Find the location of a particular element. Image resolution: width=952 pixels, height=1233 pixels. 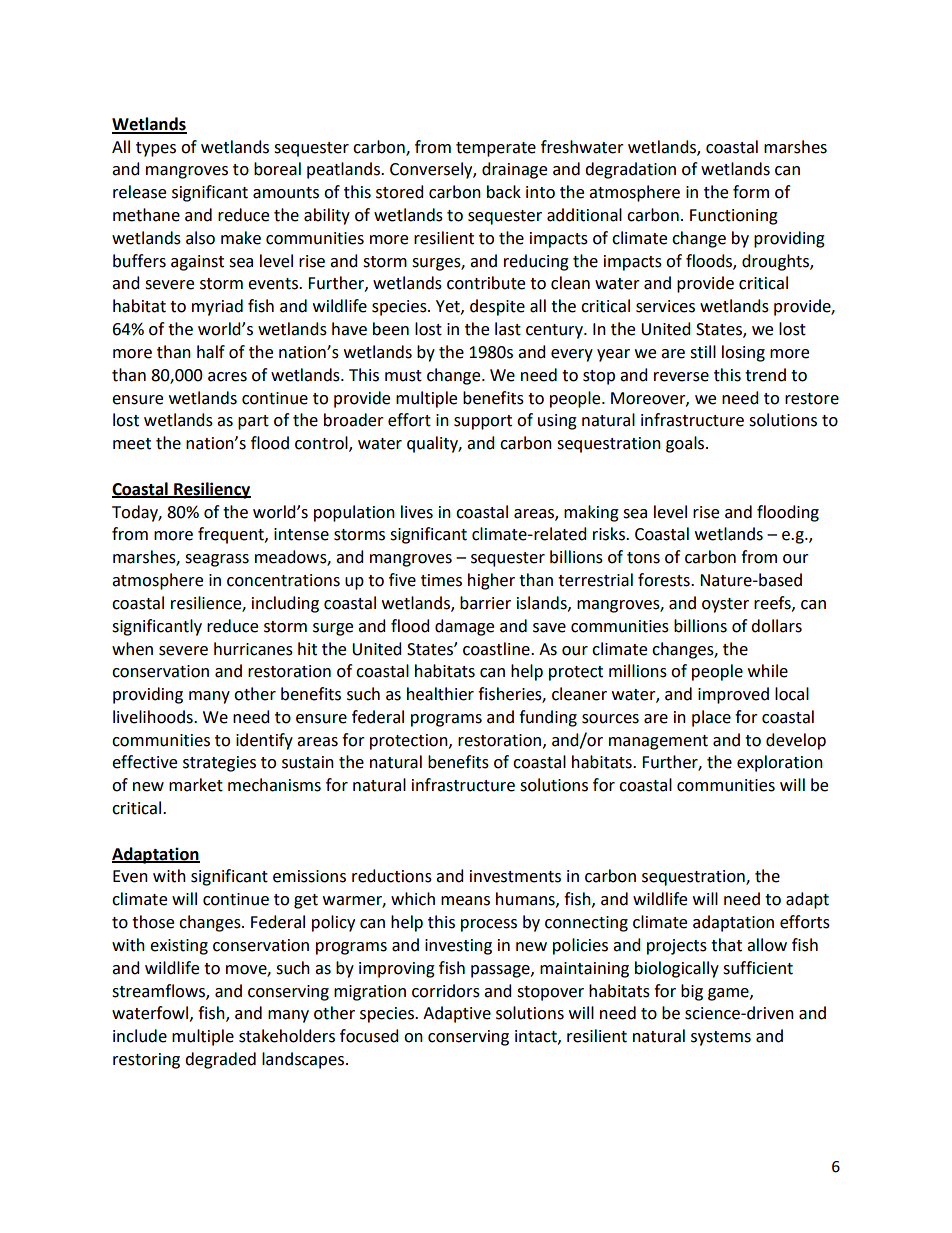

degraded is located at coordinates (220, 1060).
